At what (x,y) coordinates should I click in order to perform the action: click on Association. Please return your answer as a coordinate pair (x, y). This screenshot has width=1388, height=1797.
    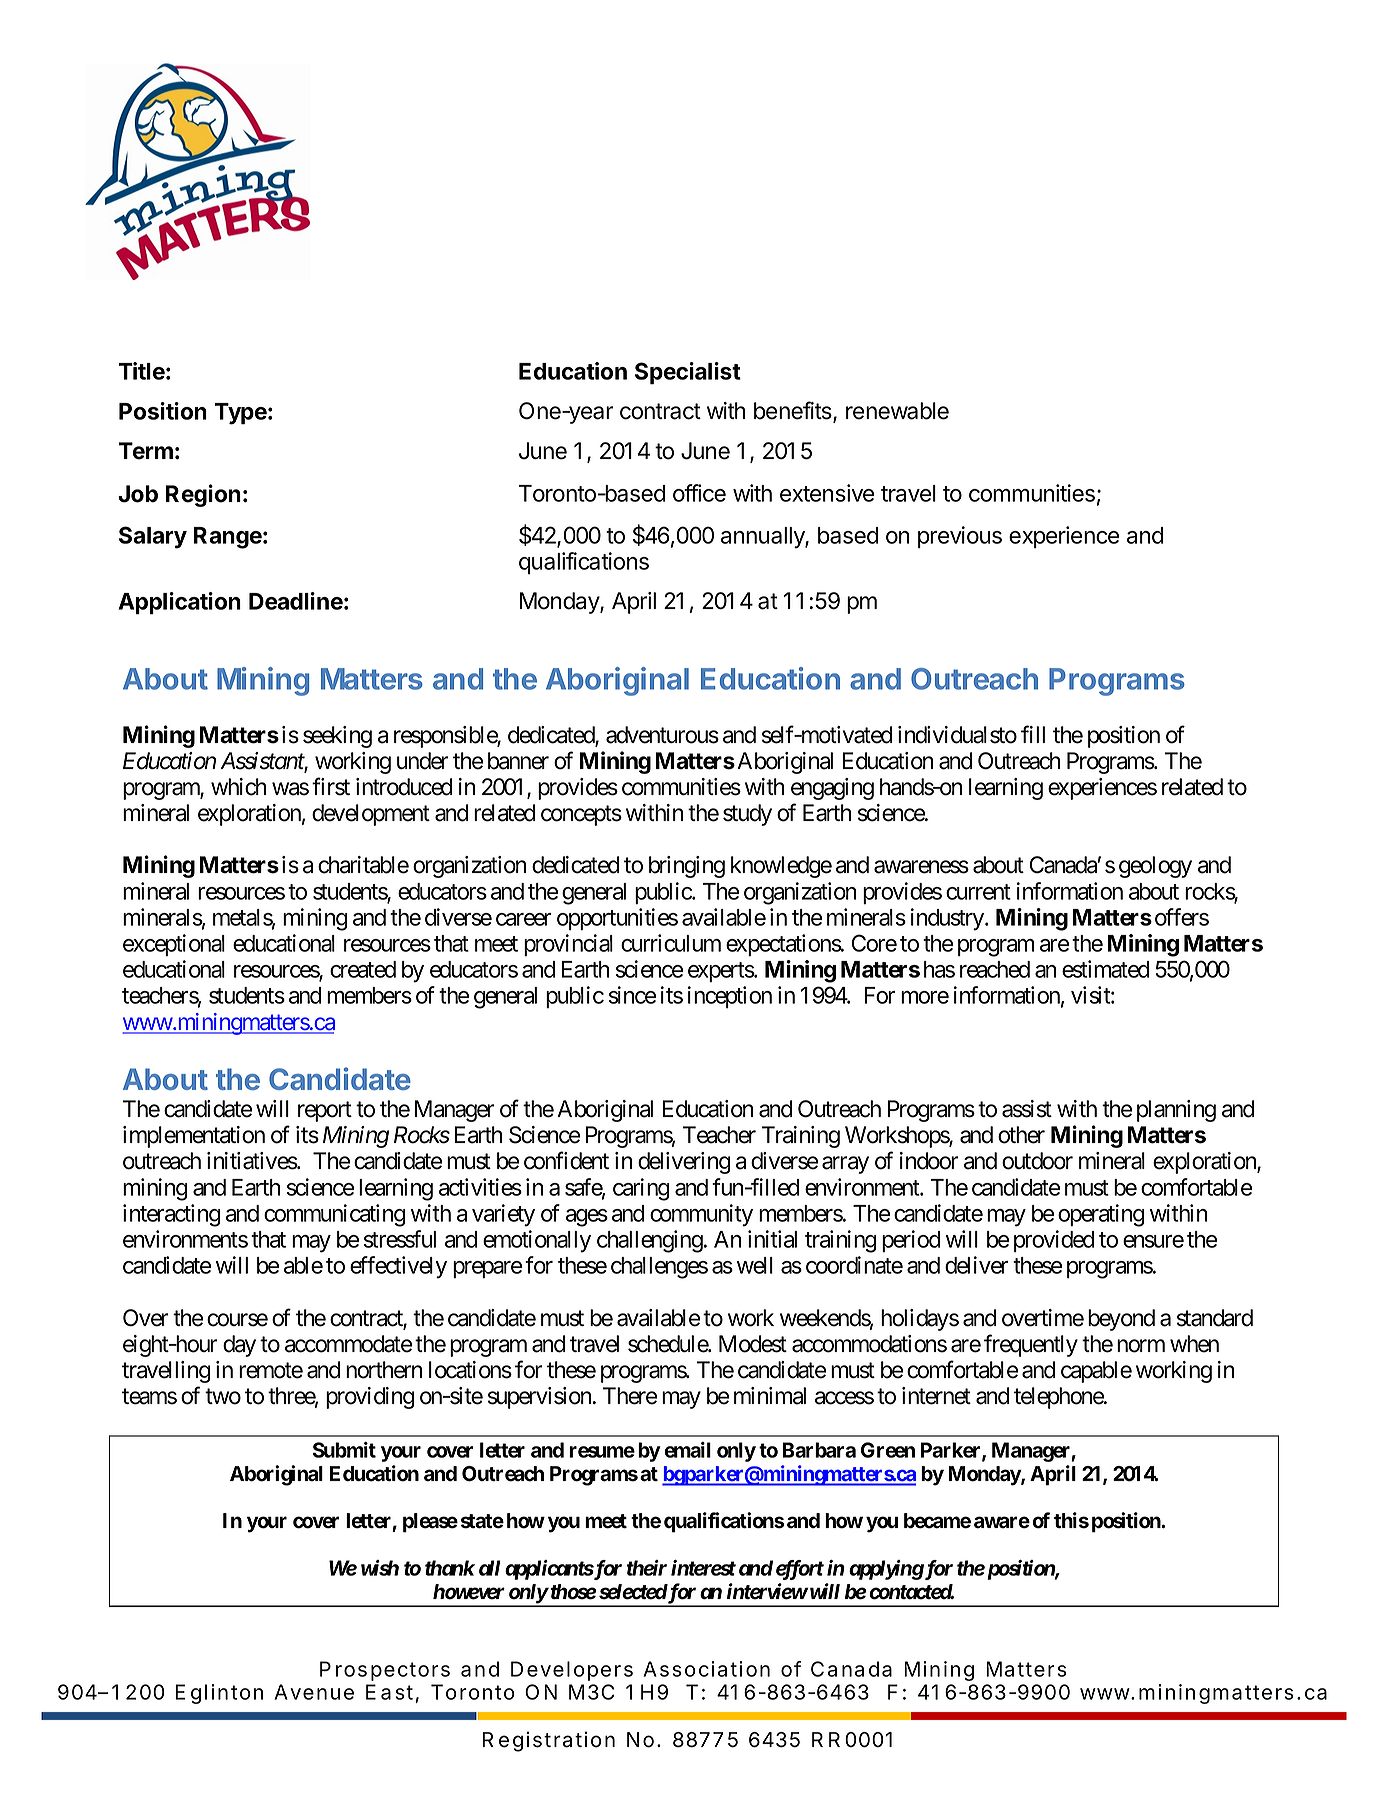
    Looking at the image, I should click on (706, 1669).
